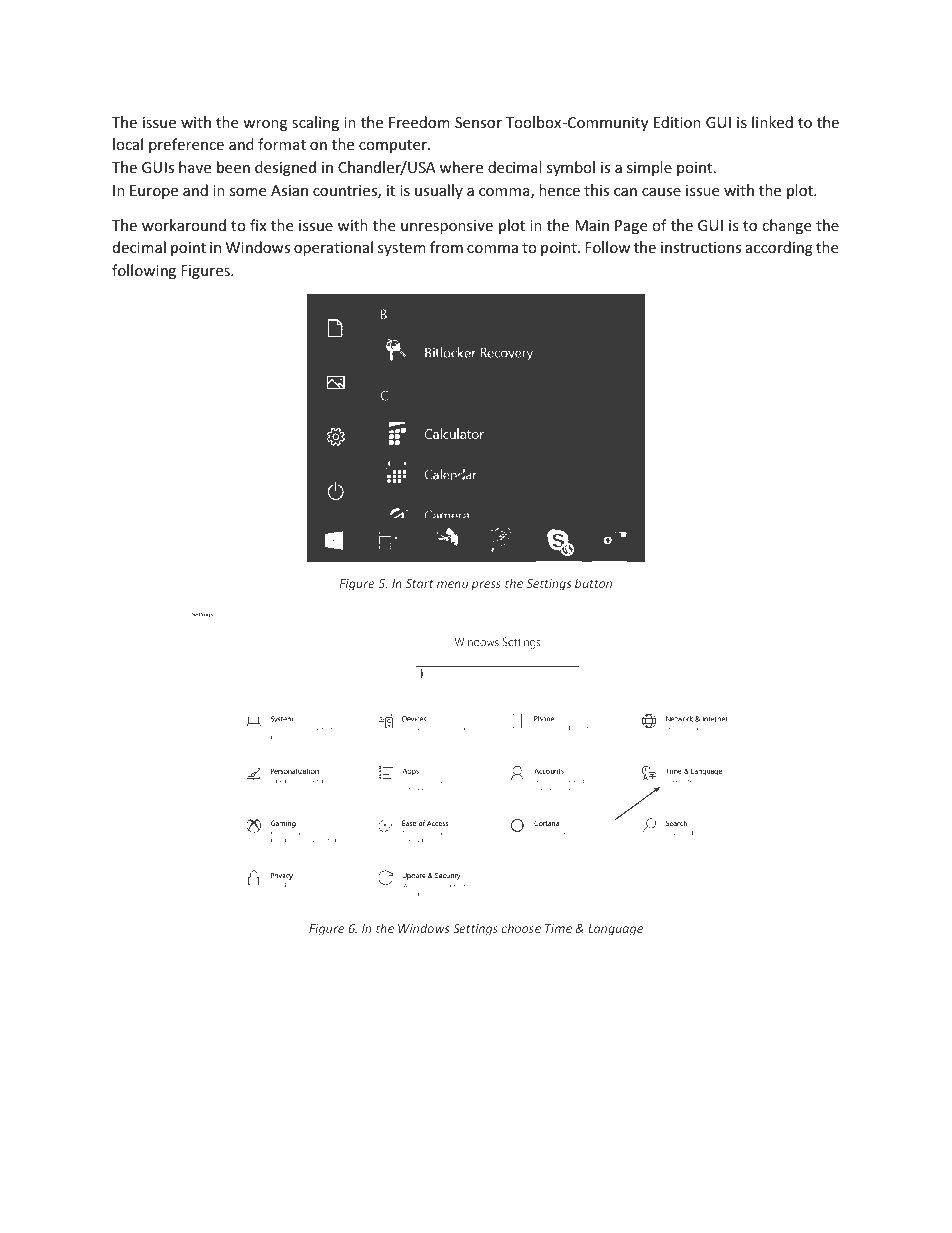 The height and width of the image is (1233, 952). Describe the element at coordinates (333, 248) in the image. I see `operational` at that location.
